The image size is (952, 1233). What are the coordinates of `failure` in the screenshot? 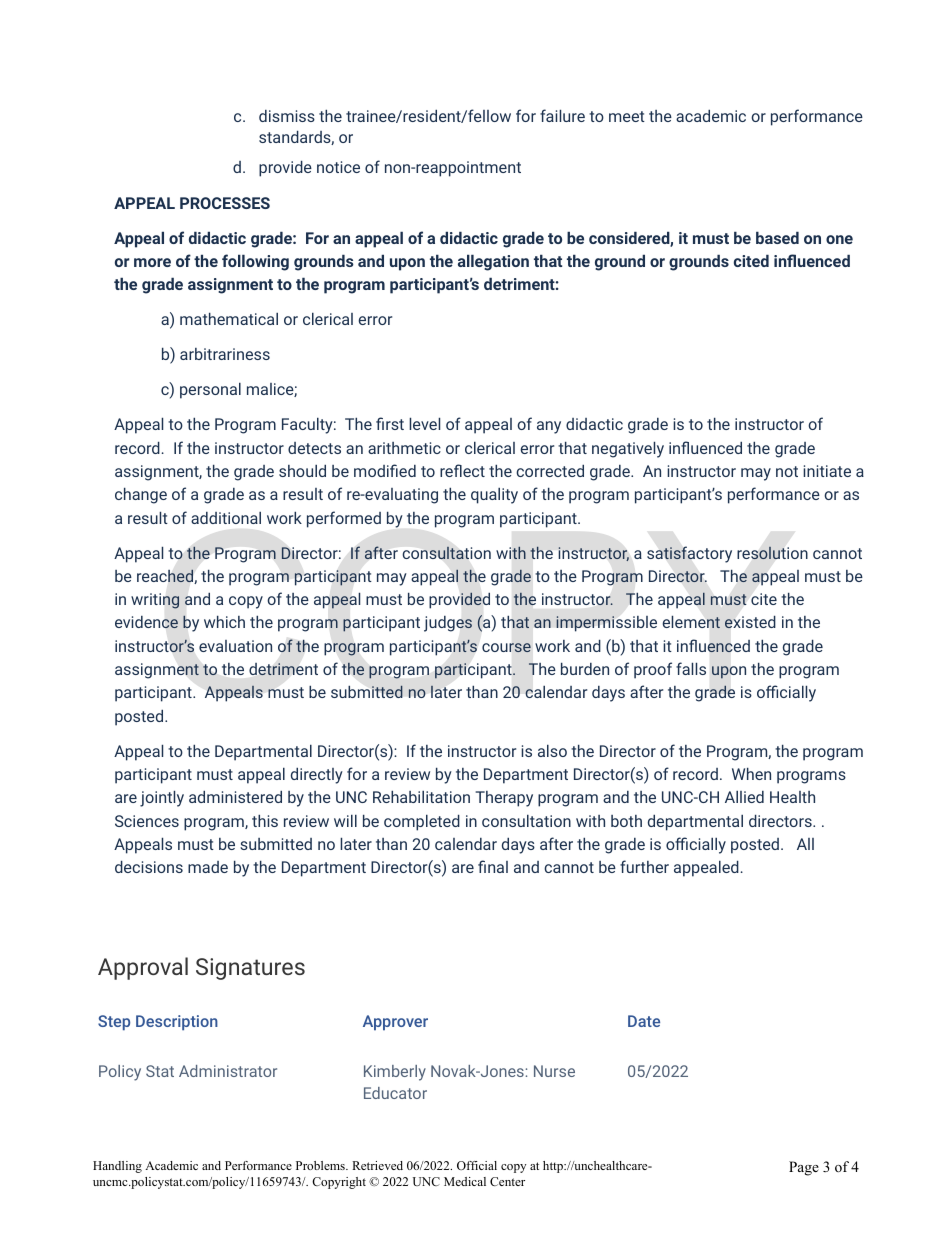 It's located at (562, 115).
